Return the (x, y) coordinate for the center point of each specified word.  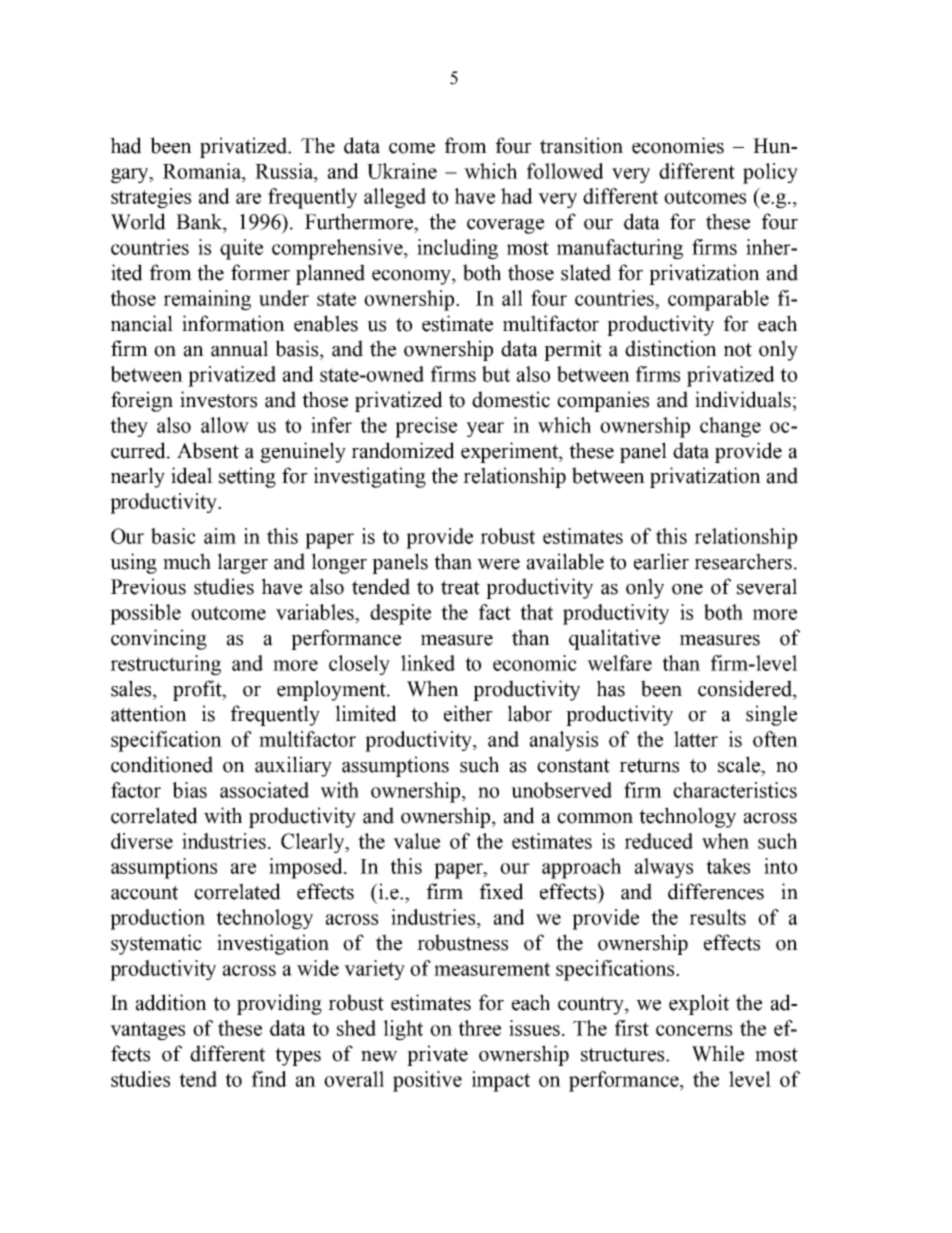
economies (678, 145)
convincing (159, 639)
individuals (743, 399)
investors (218, 399)
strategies (151, 198)
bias (189, 790)
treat (460, 587)
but (496, 374)
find (269, 1079)
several (767, 586)
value (416, 841)
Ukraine (402, 171)
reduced (658, 841)
